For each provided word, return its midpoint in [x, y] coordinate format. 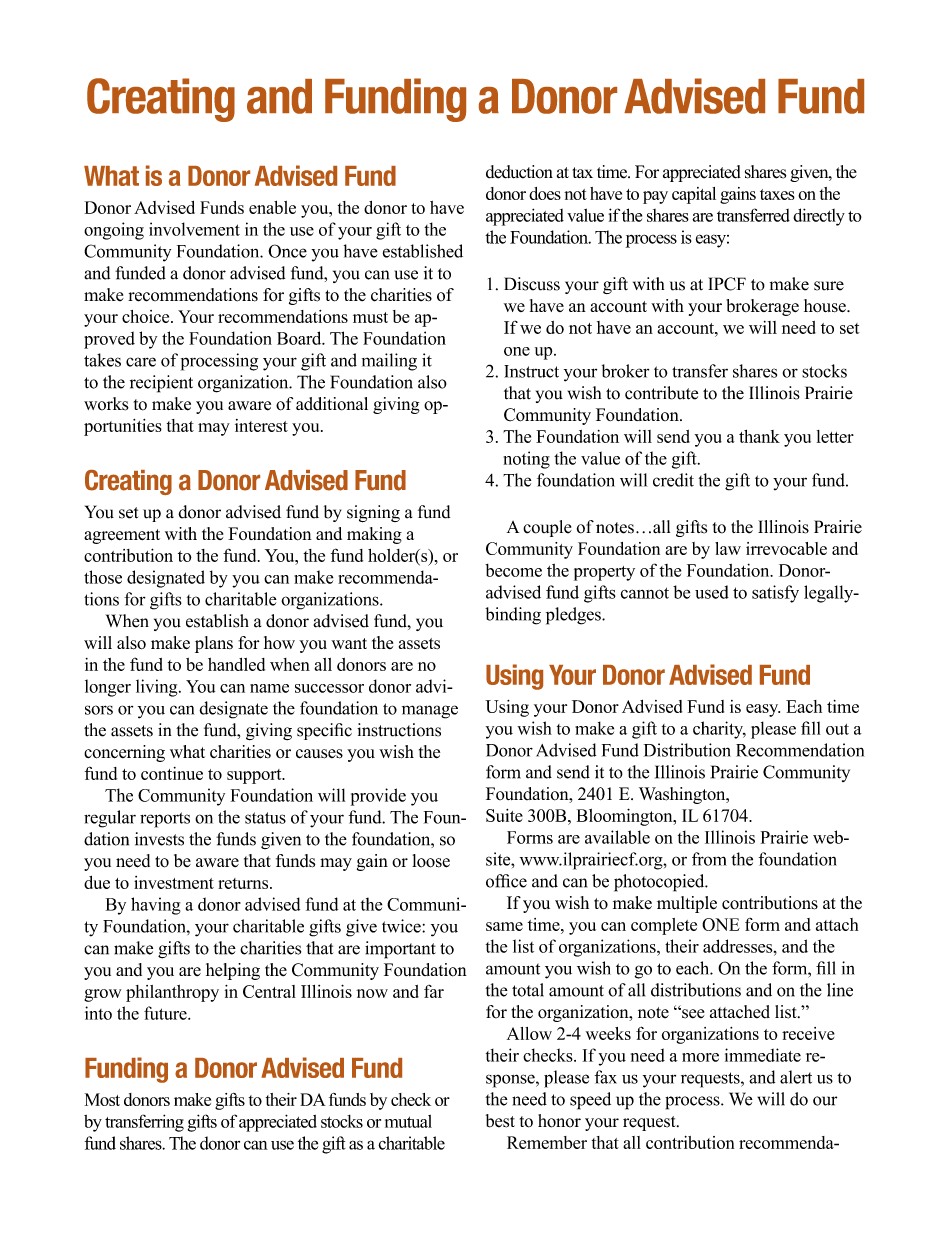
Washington [683, 795]
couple [547, 528]
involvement [194, 229]
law [728, 548]
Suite [504, 815]
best [500, 1121]
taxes [777, 194]
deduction [519, 172]
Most [102, 1099]
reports [165, 820]
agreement [122, 536]
